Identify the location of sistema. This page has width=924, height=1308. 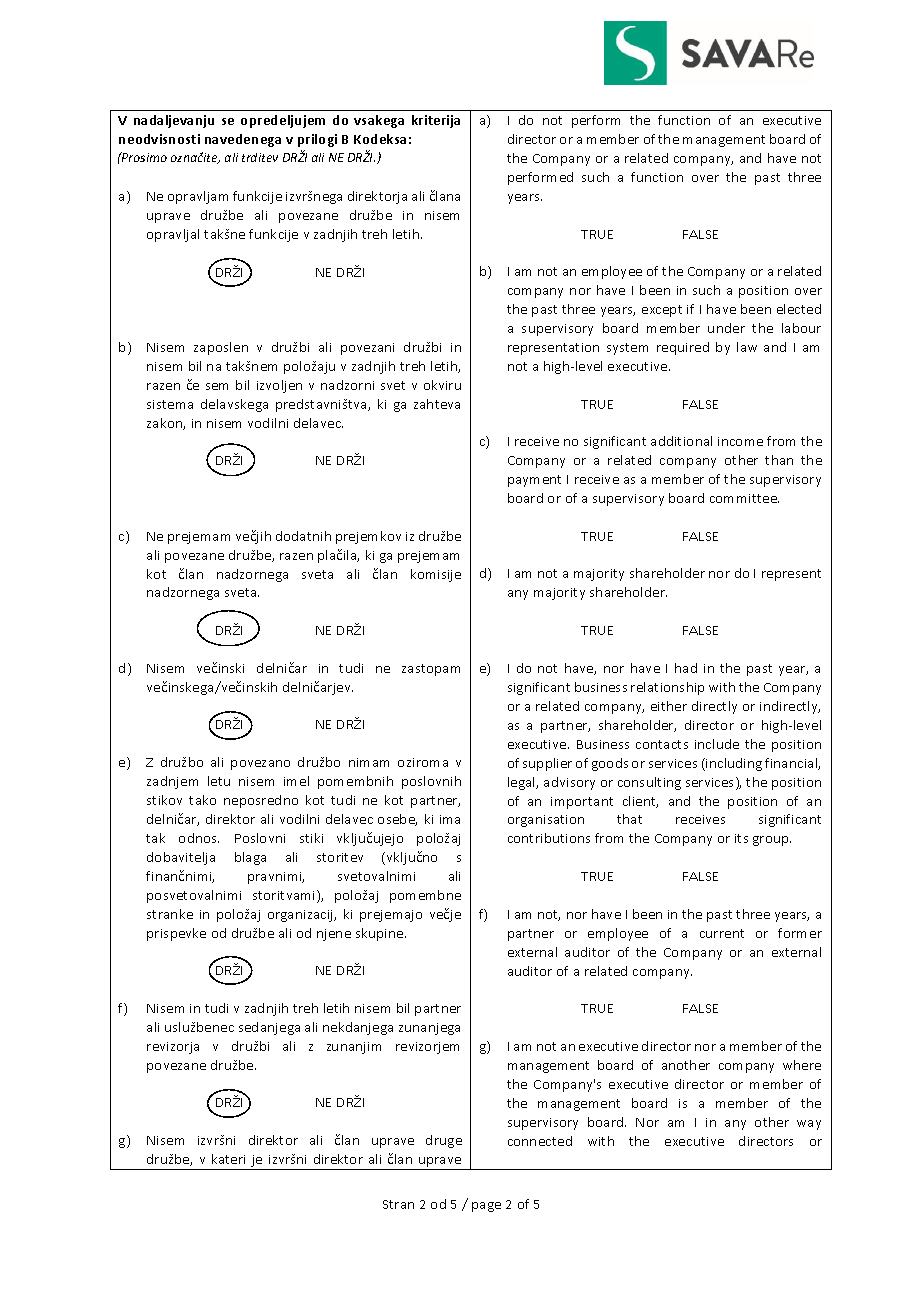
(170, 404).
